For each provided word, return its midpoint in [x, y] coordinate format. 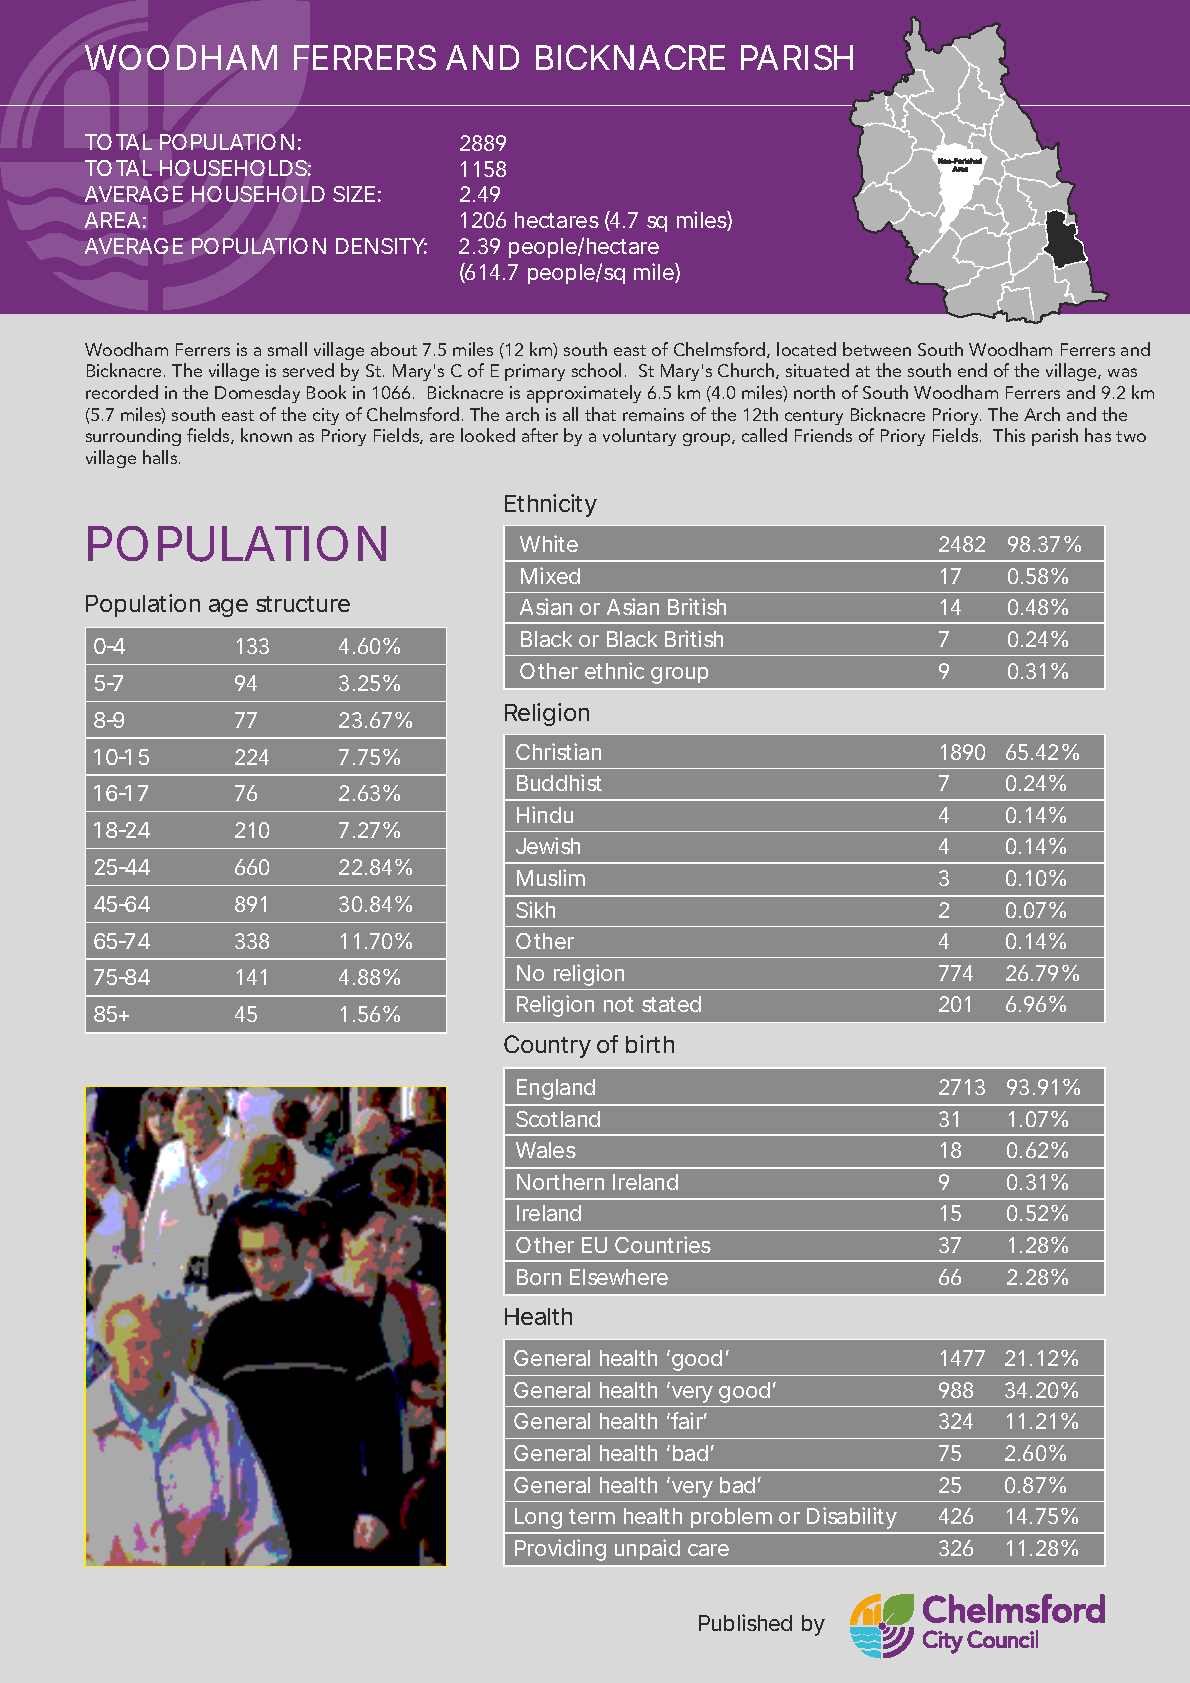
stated [671, 1004]
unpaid [647, 1549]
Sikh [535, 909]
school [596, 370]
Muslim [551, 877]
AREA [112, 220]
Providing [560, 1550]
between [877, 349]
